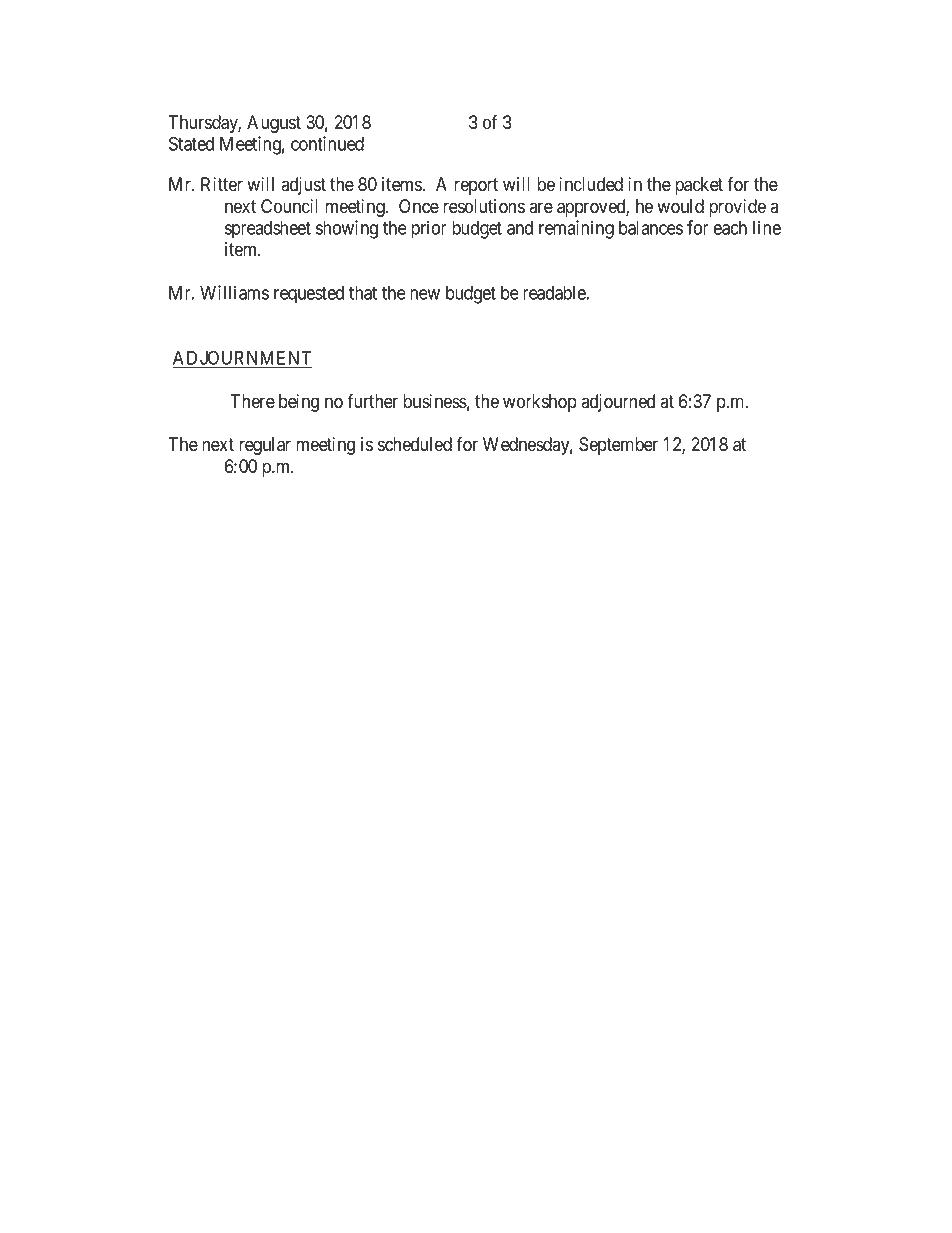  I want to click on new, so click(425, 294).
